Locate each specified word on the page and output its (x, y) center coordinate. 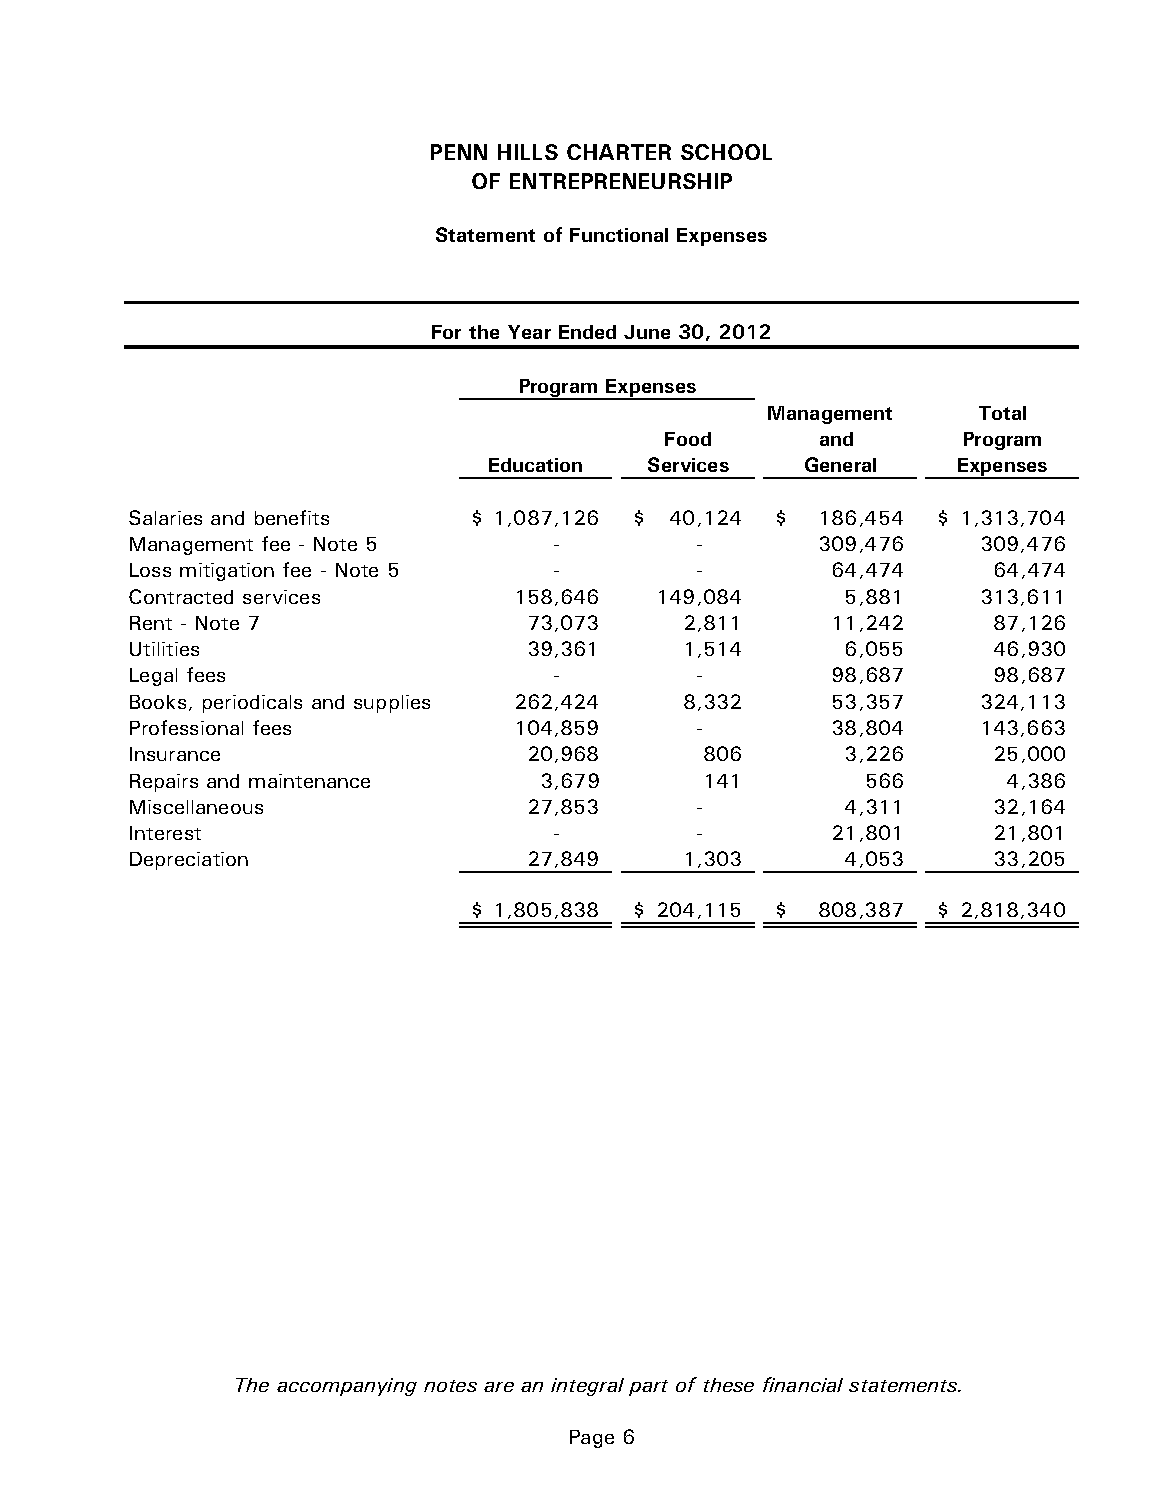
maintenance (309, 781)
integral (587, 1387)
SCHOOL (726, 152)
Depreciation (189, 861)
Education (535, 465)
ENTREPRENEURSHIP (621, 181)
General (840, 464)
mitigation (227, 572)
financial (803, 1384)
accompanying (347, 1387)
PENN (459, 152)
